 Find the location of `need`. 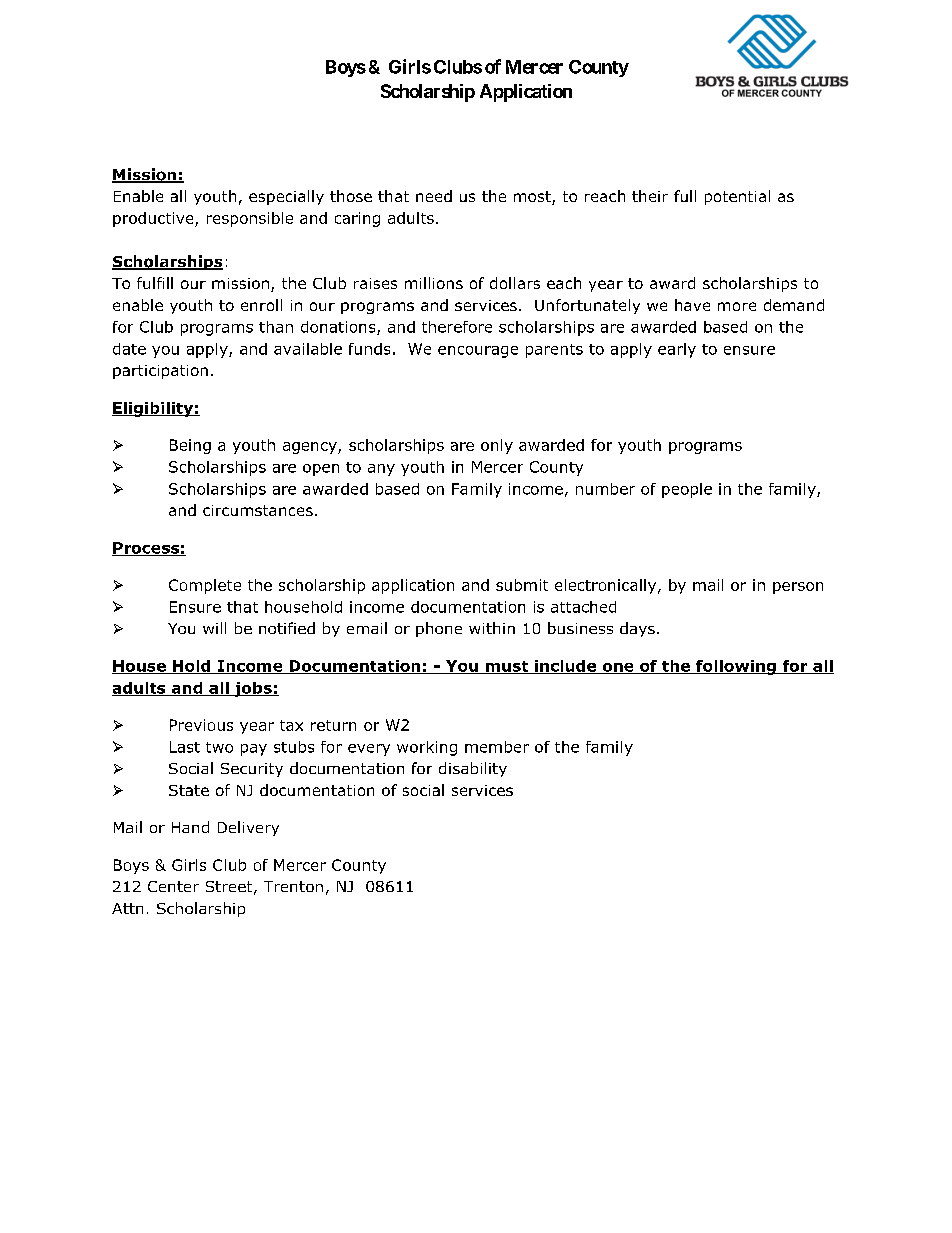

need is located at coordinates (434, 196).
